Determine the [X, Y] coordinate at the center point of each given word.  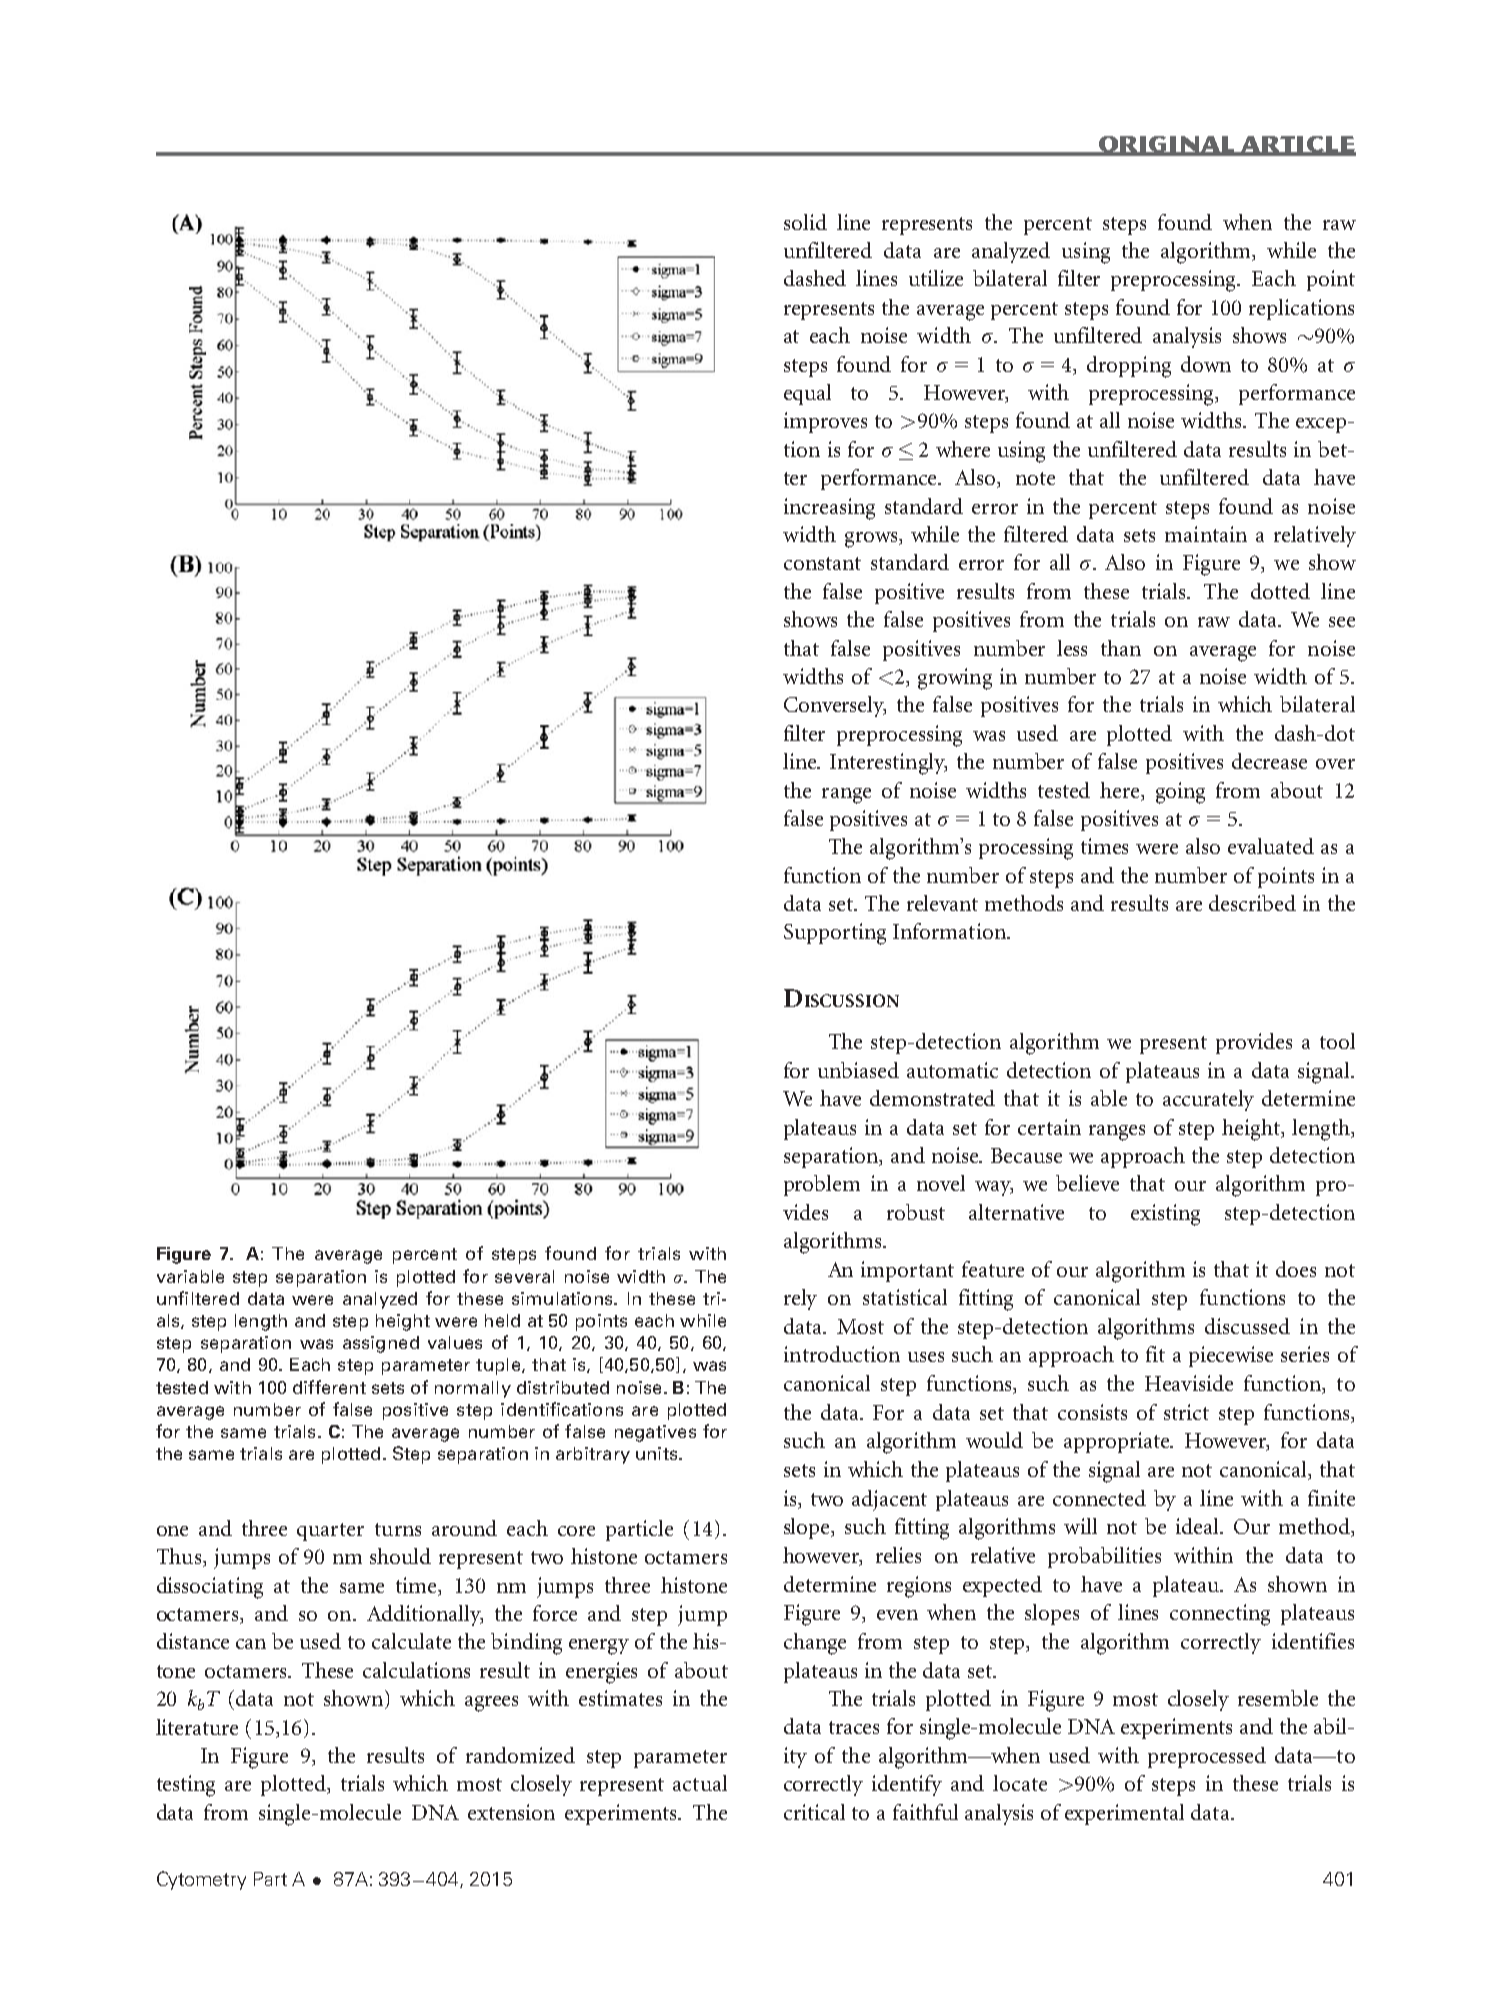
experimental [1124, 1814]
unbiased [858, 1070]
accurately [1208, 1100]
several [524, 1276]
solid [805, 222]
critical [814, 1812]
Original [1166, 145]
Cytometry [201, 1880]
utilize [936, 278]
